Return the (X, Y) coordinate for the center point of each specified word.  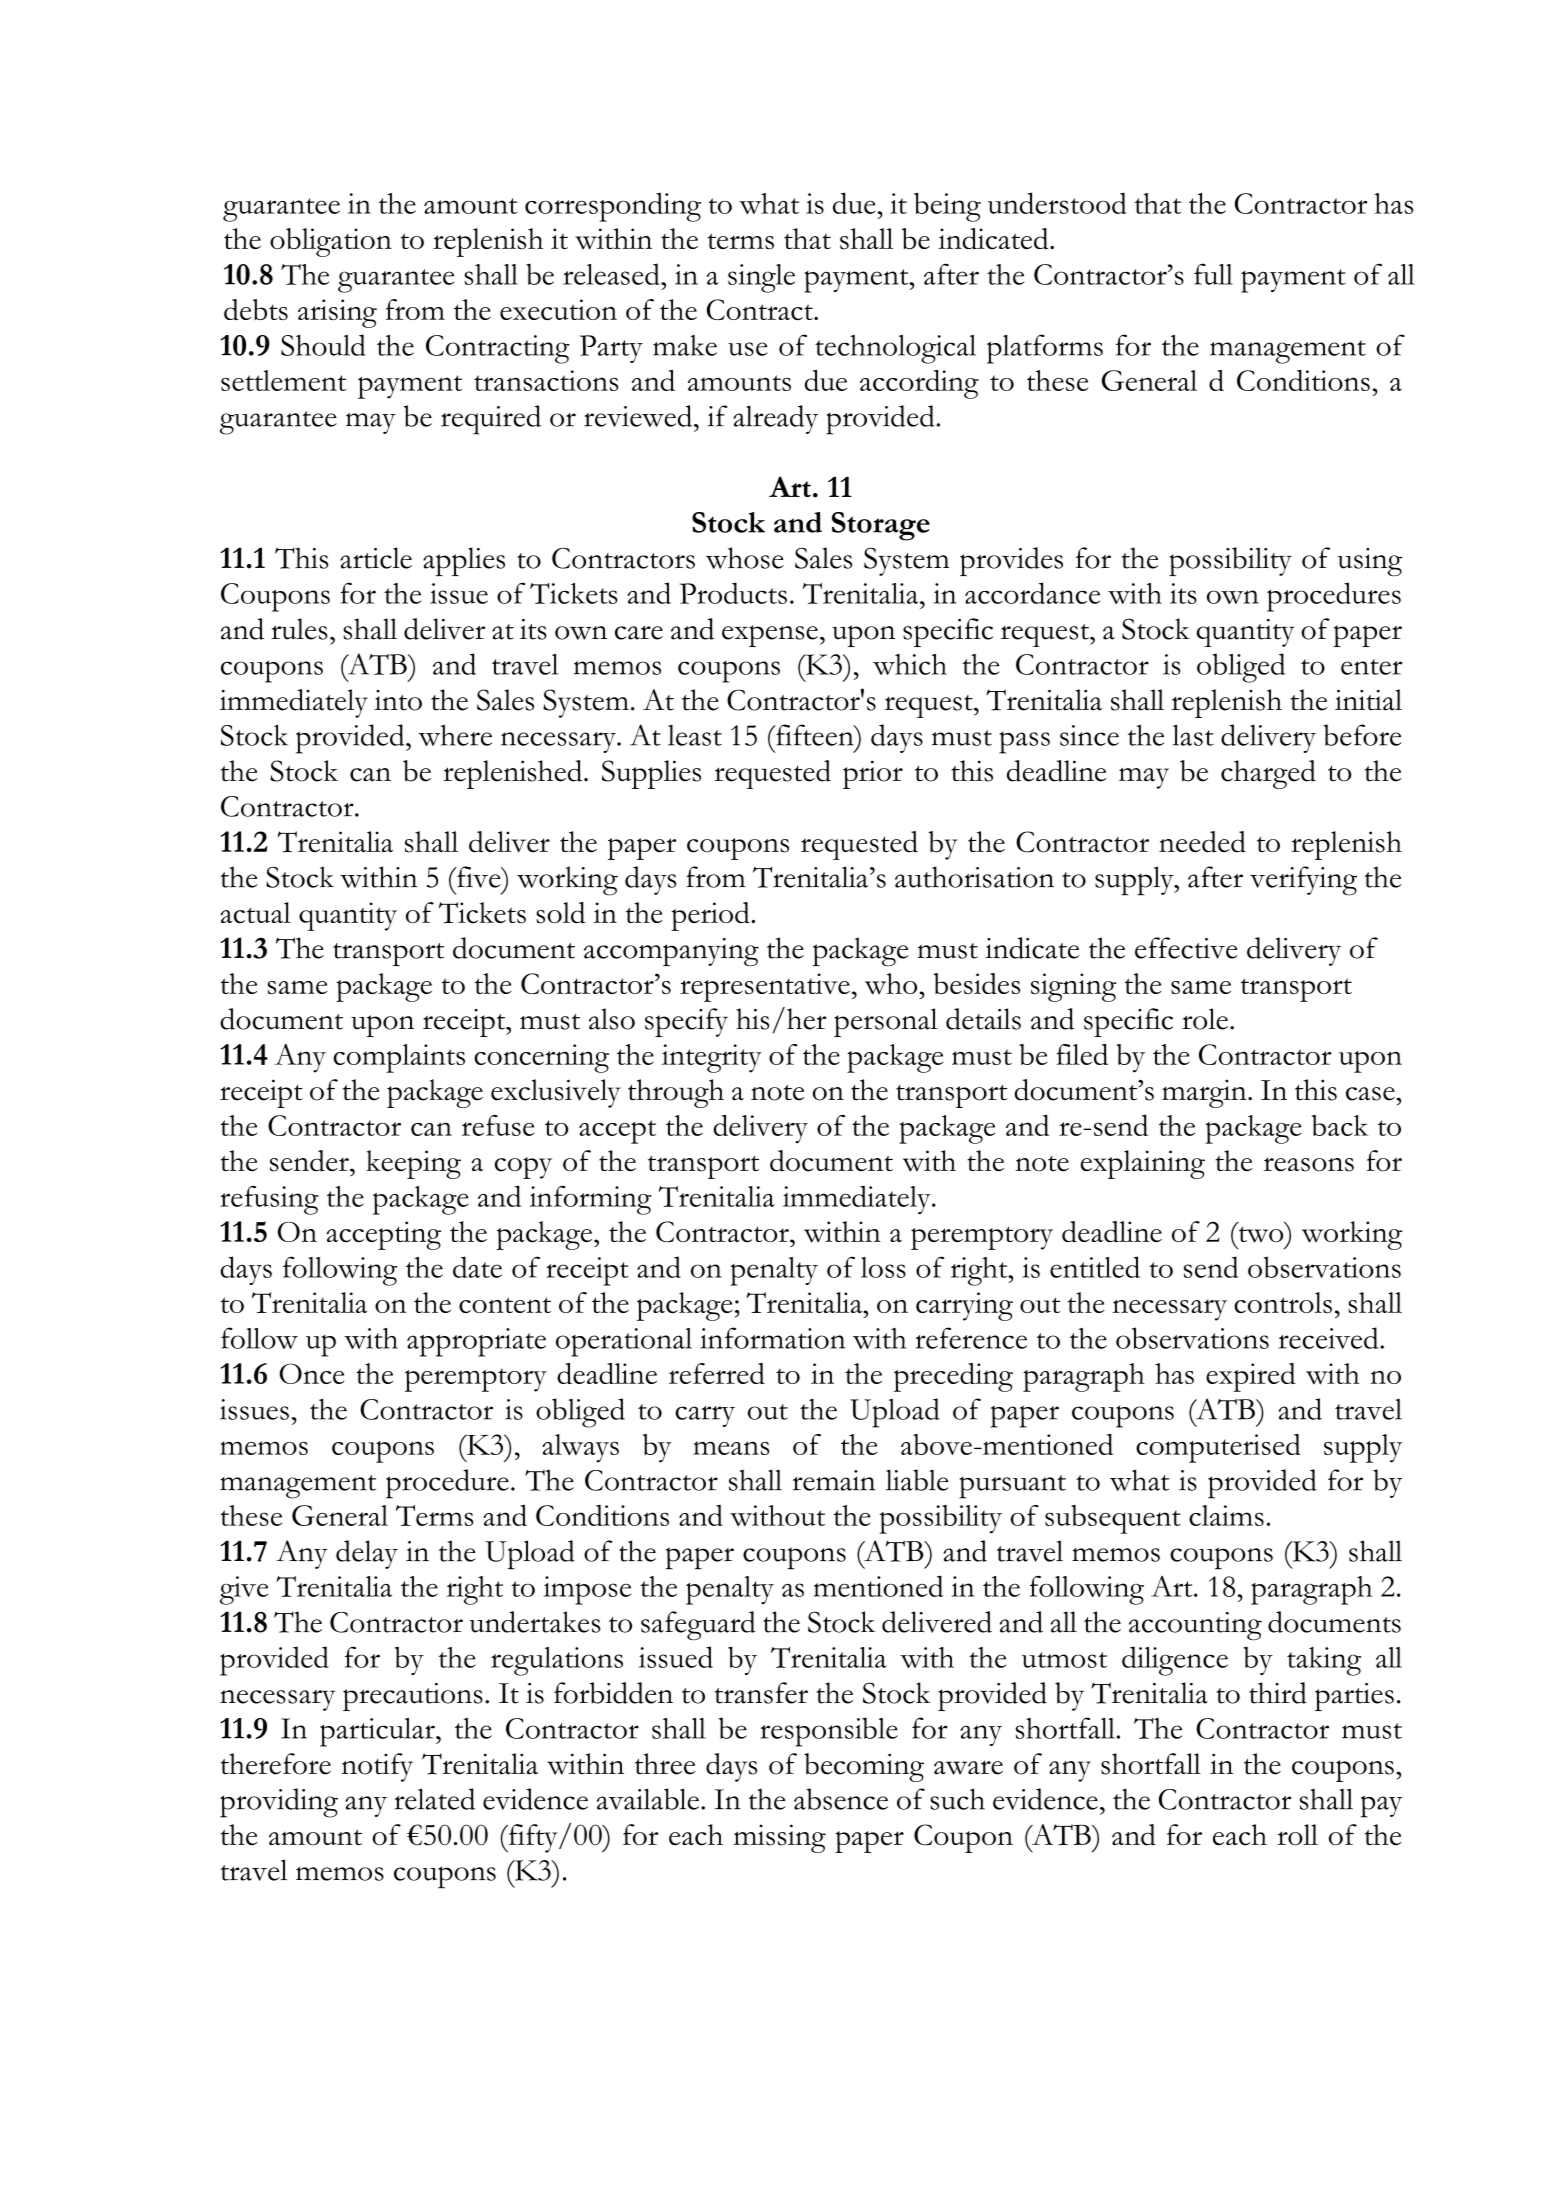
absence (841, 1799)
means (731, 1448)
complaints (399, 1058)
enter (1371, 667)
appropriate (476, 1342)
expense (770, 636)
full (1213, 274)
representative (765, 987)
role (1205, 1019)
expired (1251, 1377)
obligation (331, 242)
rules (299, 629)
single (761, 278)
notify (377, 1767)
